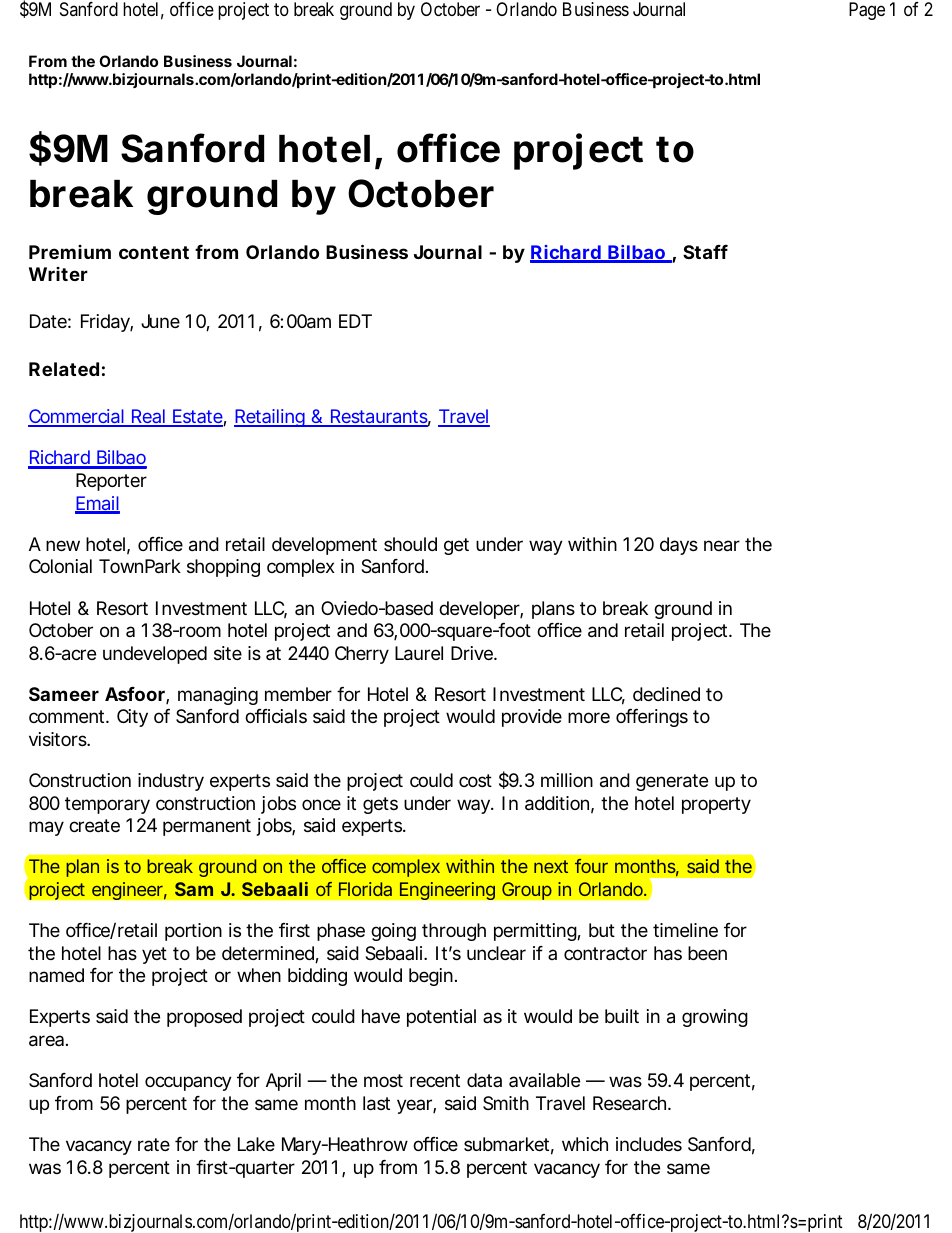 This page has width=952, height=1233. What do you see at coordinates (171, 782) in the page?
I see `industry` at bounding box center [171, 782].
